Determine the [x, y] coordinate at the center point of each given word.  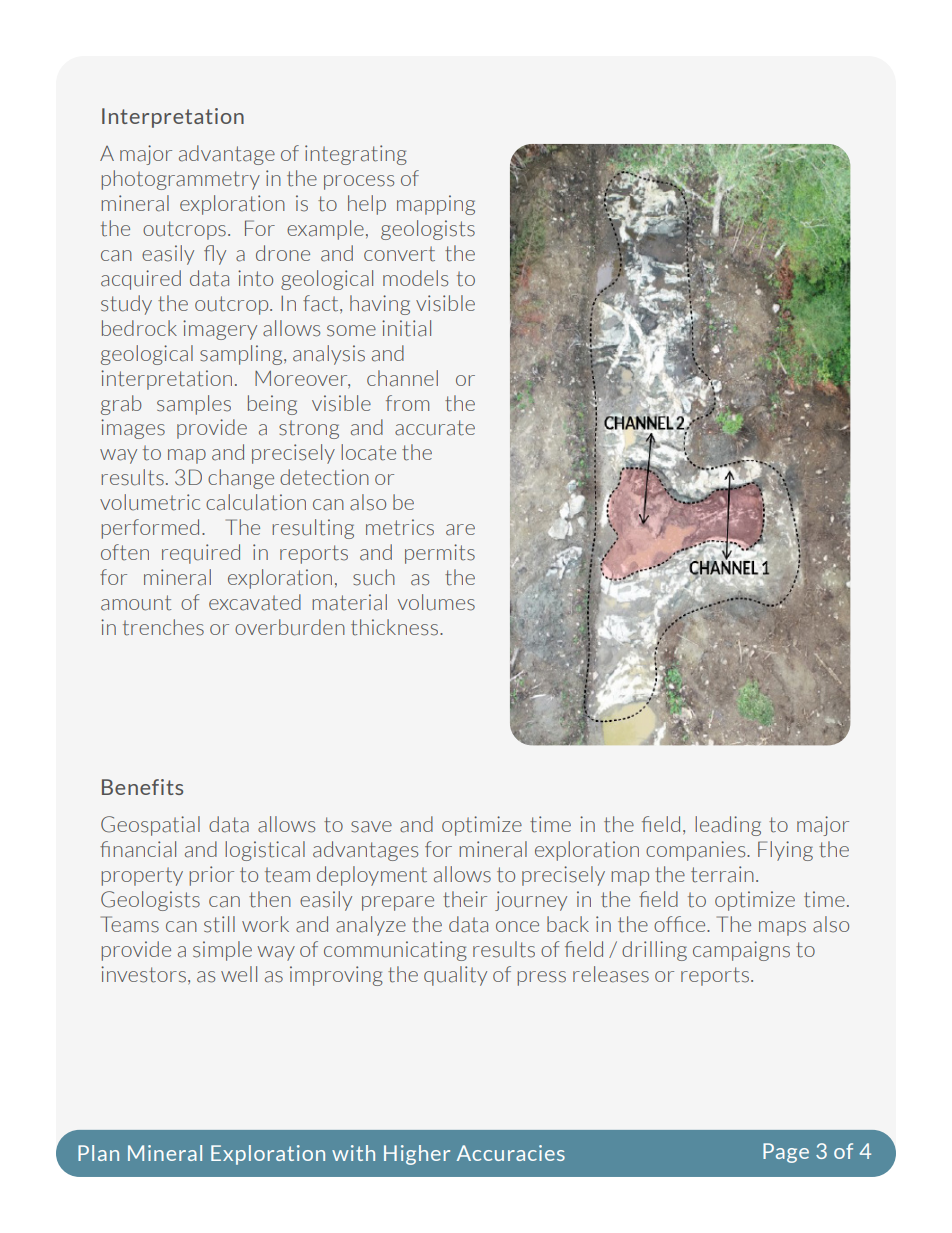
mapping [436, 205]
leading [728, 826]
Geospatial [150, 826]
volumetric [150, 502]
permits [440, 554]
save [371, 827]
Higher [417, 1155]
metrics [400, 527]
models [415, 278]
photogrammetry [180, 180]
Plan [98, 1153]
